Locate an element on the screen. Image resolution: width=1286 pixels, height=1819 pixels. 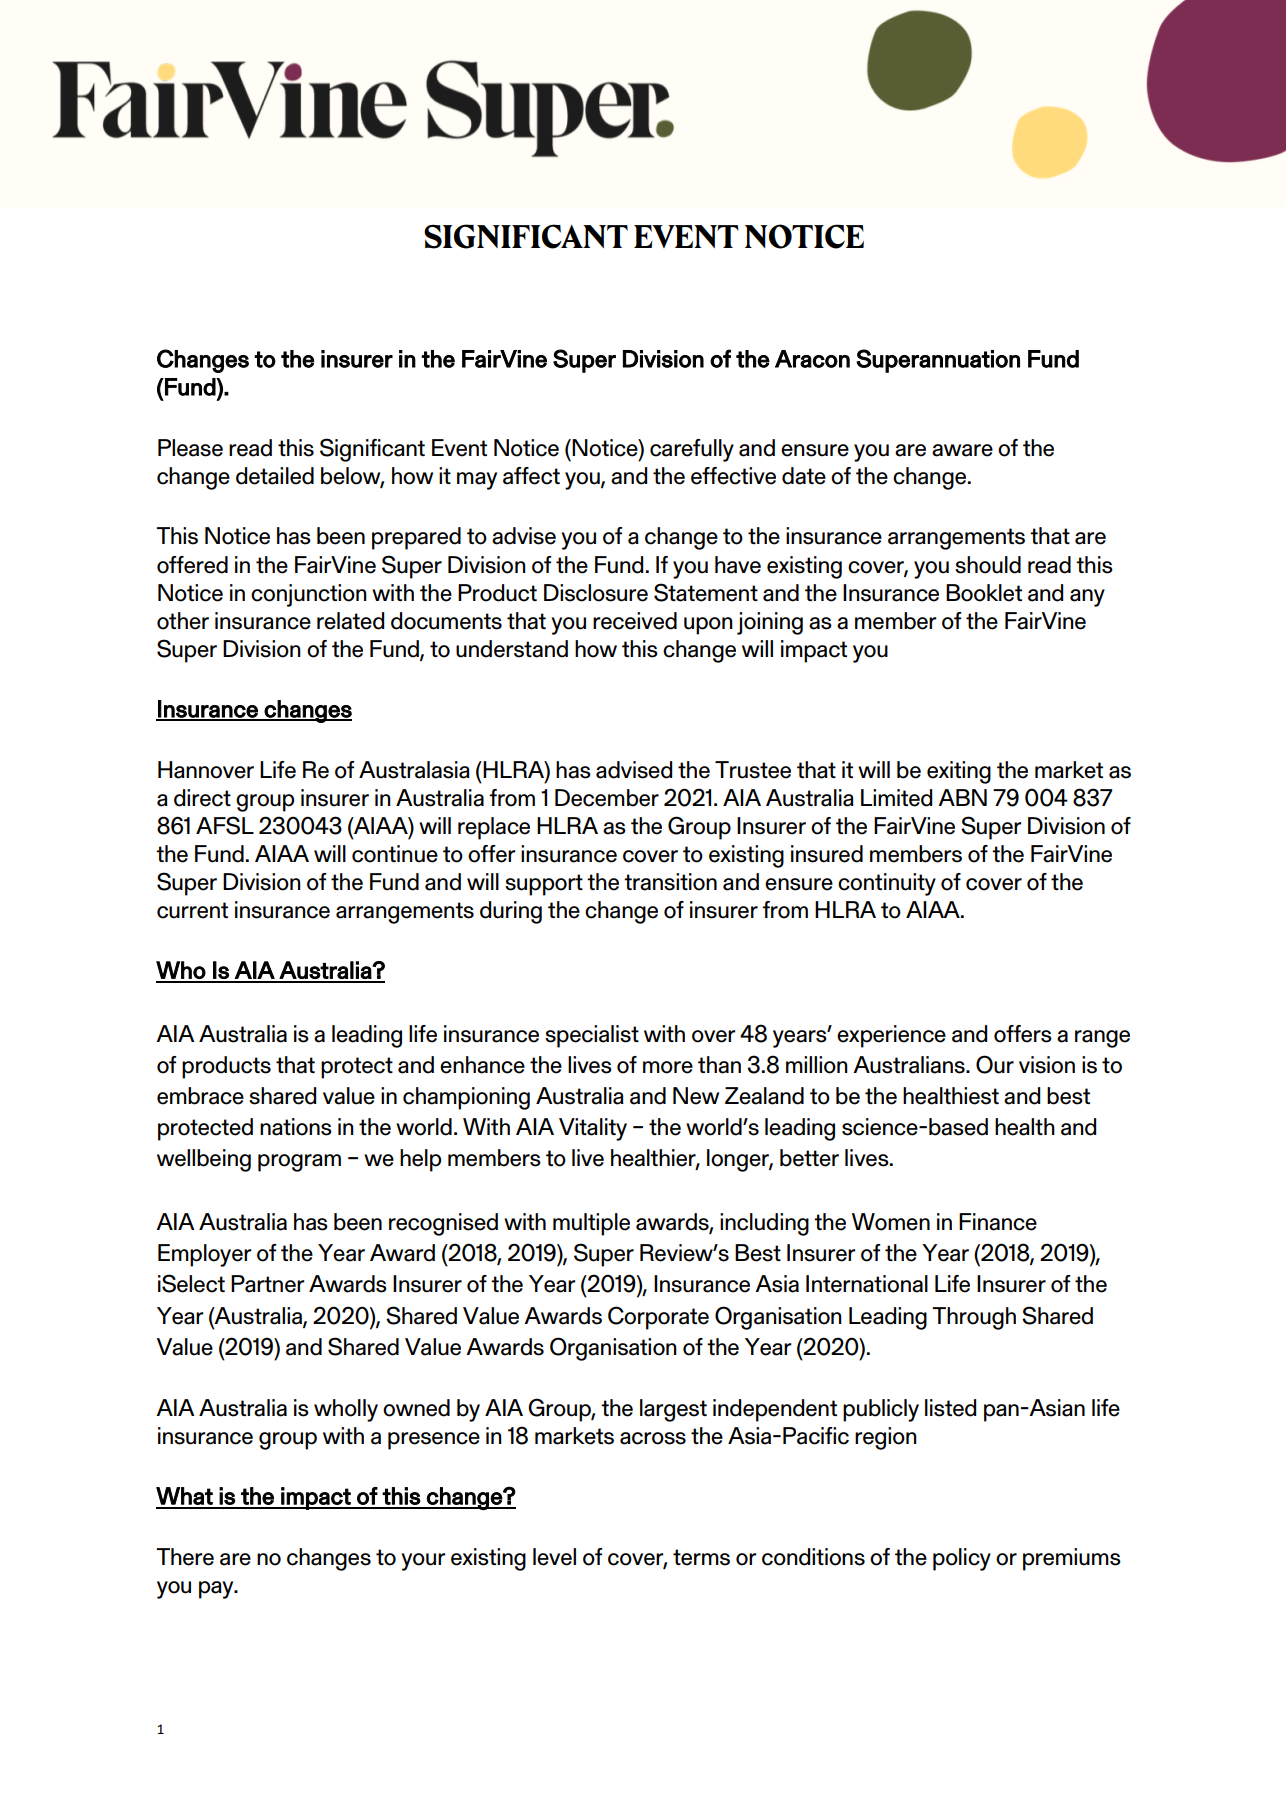
policy is located at coordinates (962, 1559).
